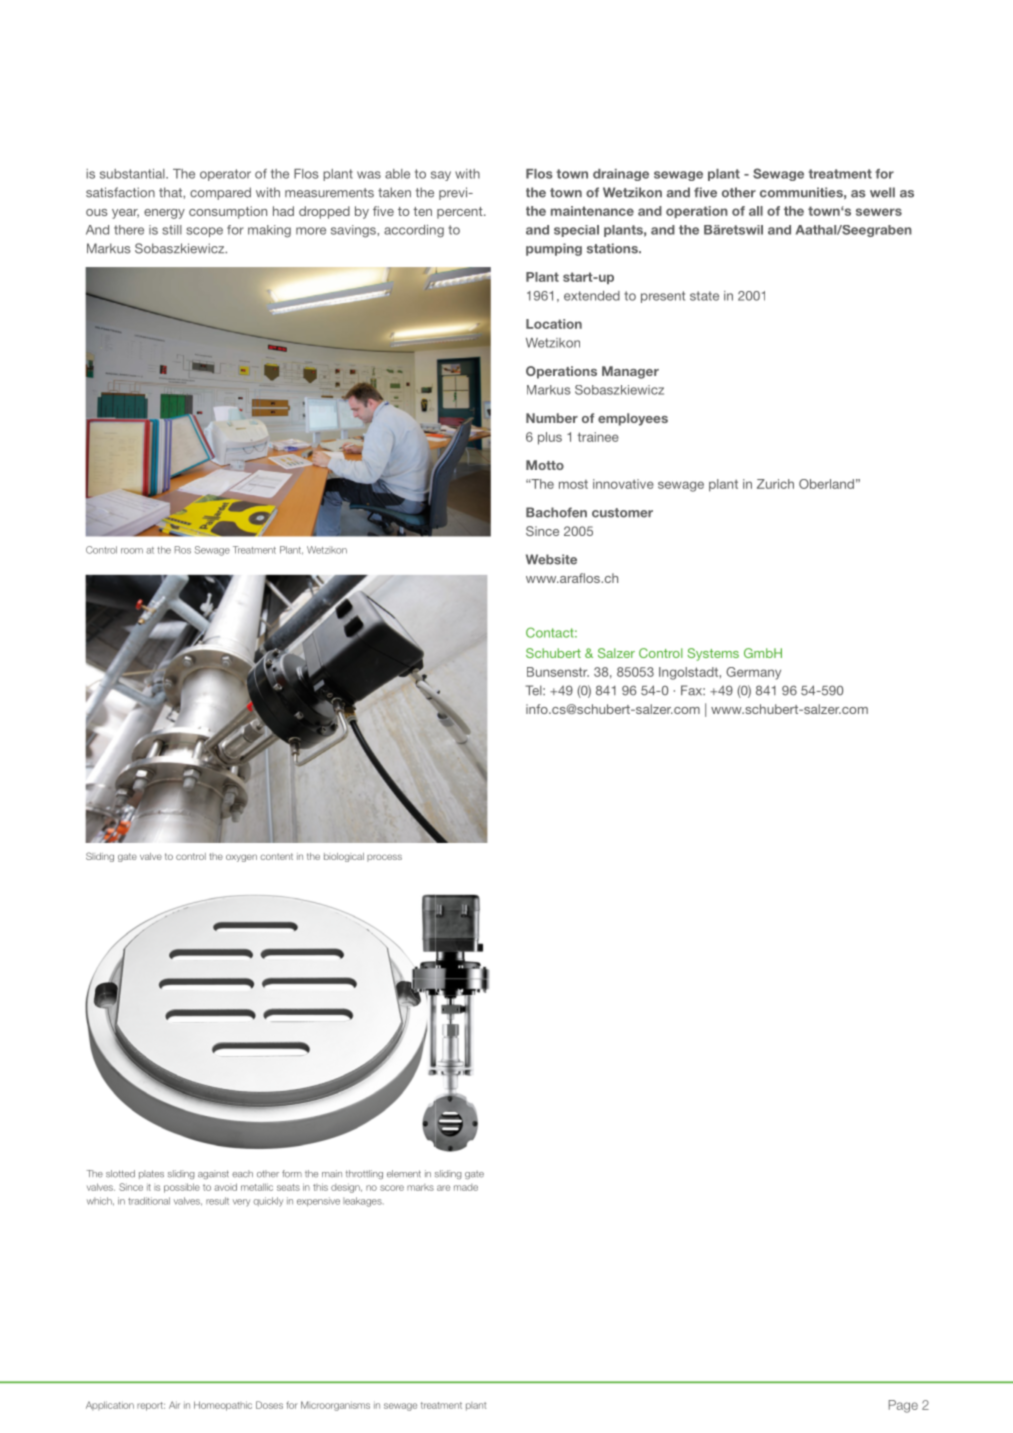 This screenshot has height=1433, width=1013. I want to click on oxygen, so click(241, 858).
